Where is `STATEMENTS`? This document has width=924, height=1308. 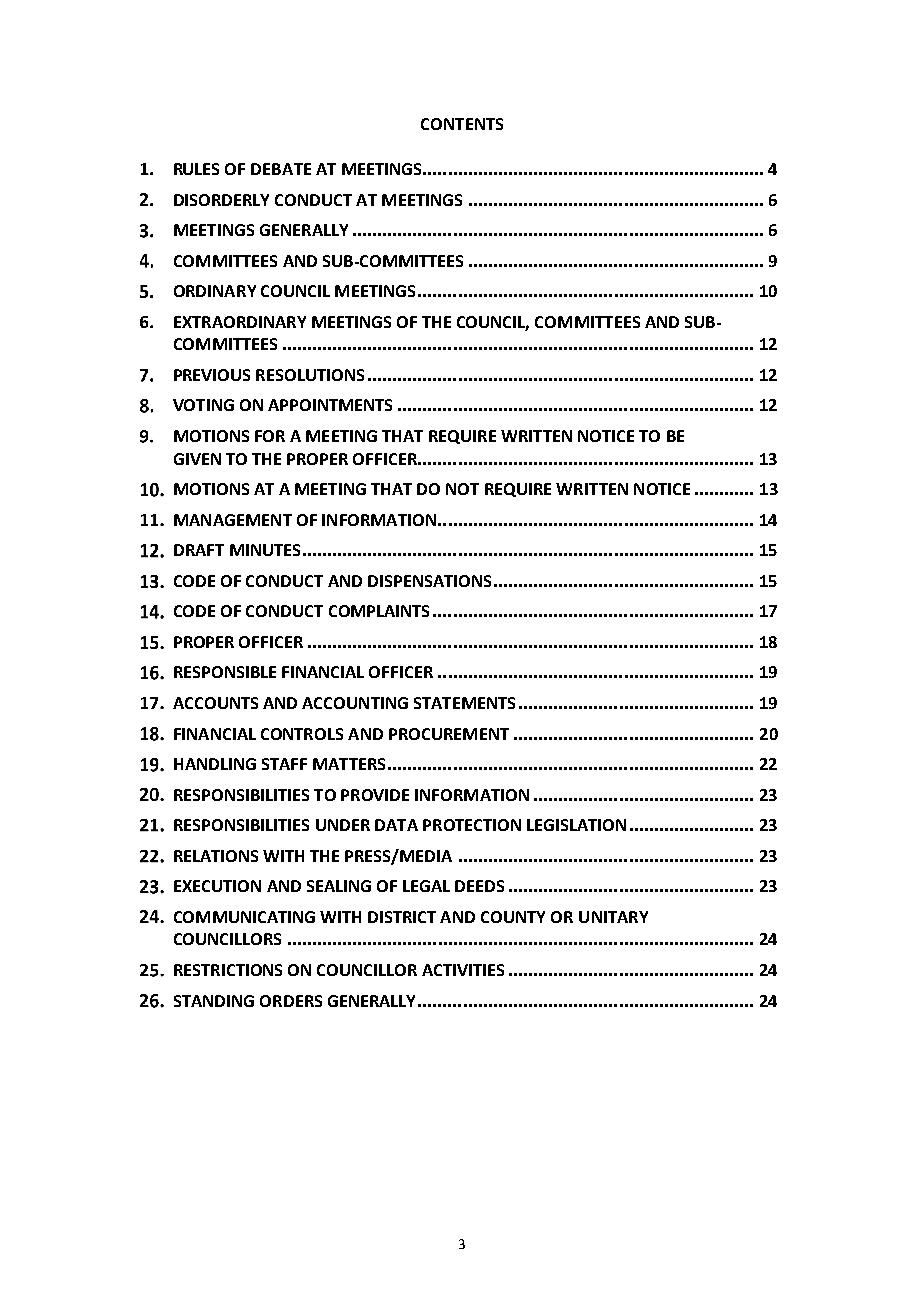
STATEMENTS is located at coordinates (464, 703).
